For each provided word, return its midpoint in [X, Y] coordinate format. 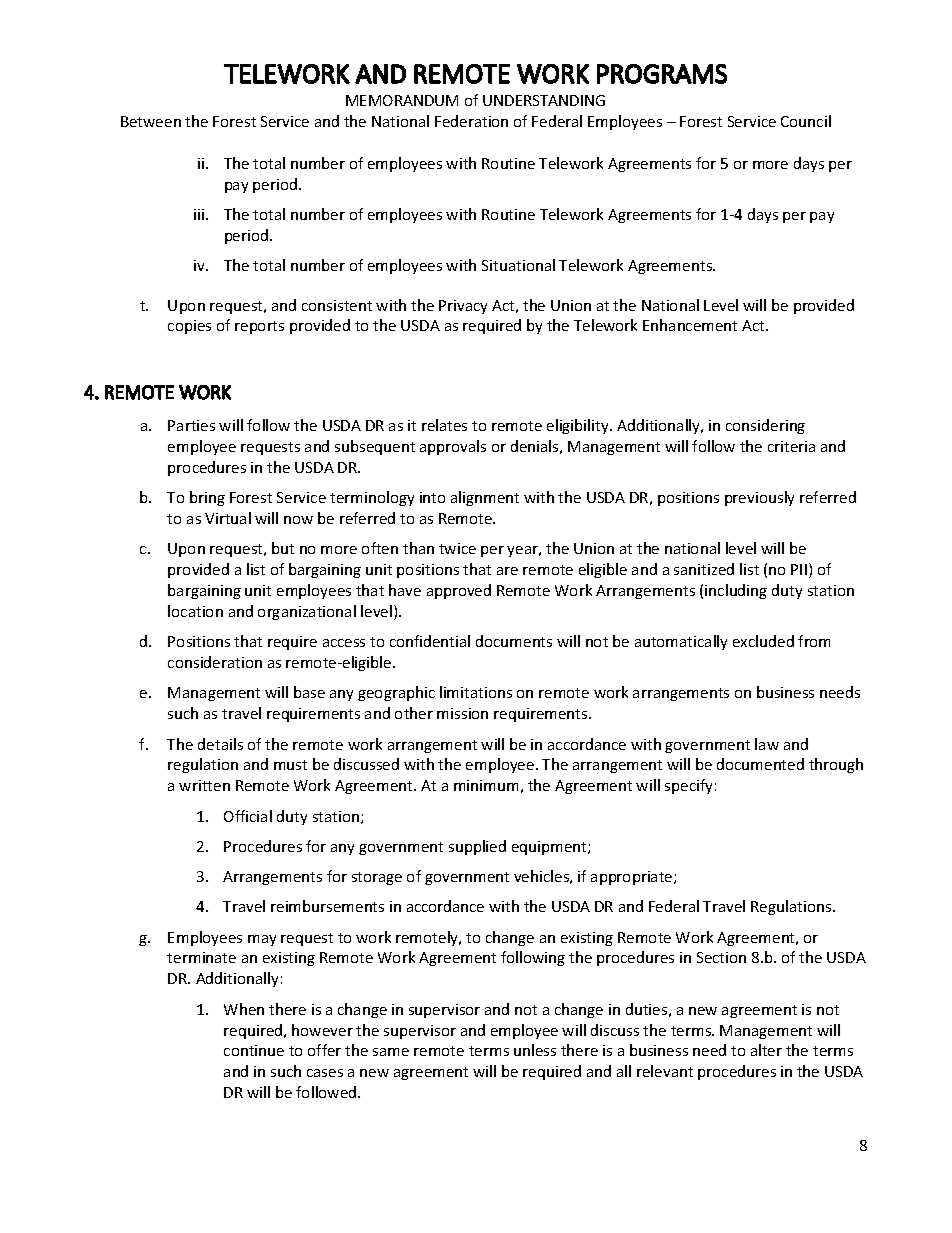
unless [535, 1050]
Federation [471, 121]
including [736, 591]
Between [151, 121]
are [507, 571]
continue [254, 1050]
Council [806, 121]
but [283, 548]
